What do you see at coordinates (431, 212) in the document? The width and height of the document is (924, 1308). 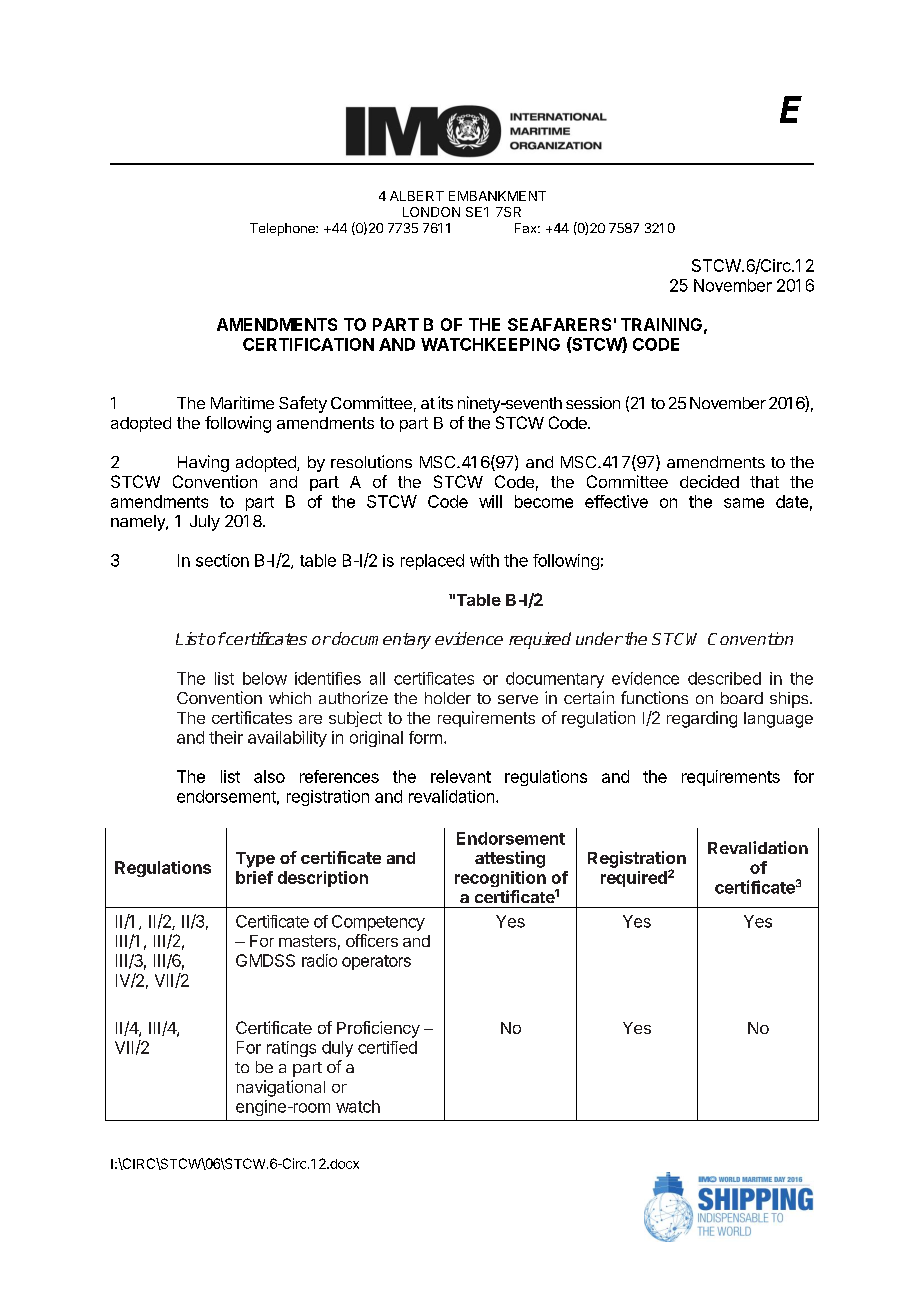 I see `LONDON` at bounding box center [431, 212].
